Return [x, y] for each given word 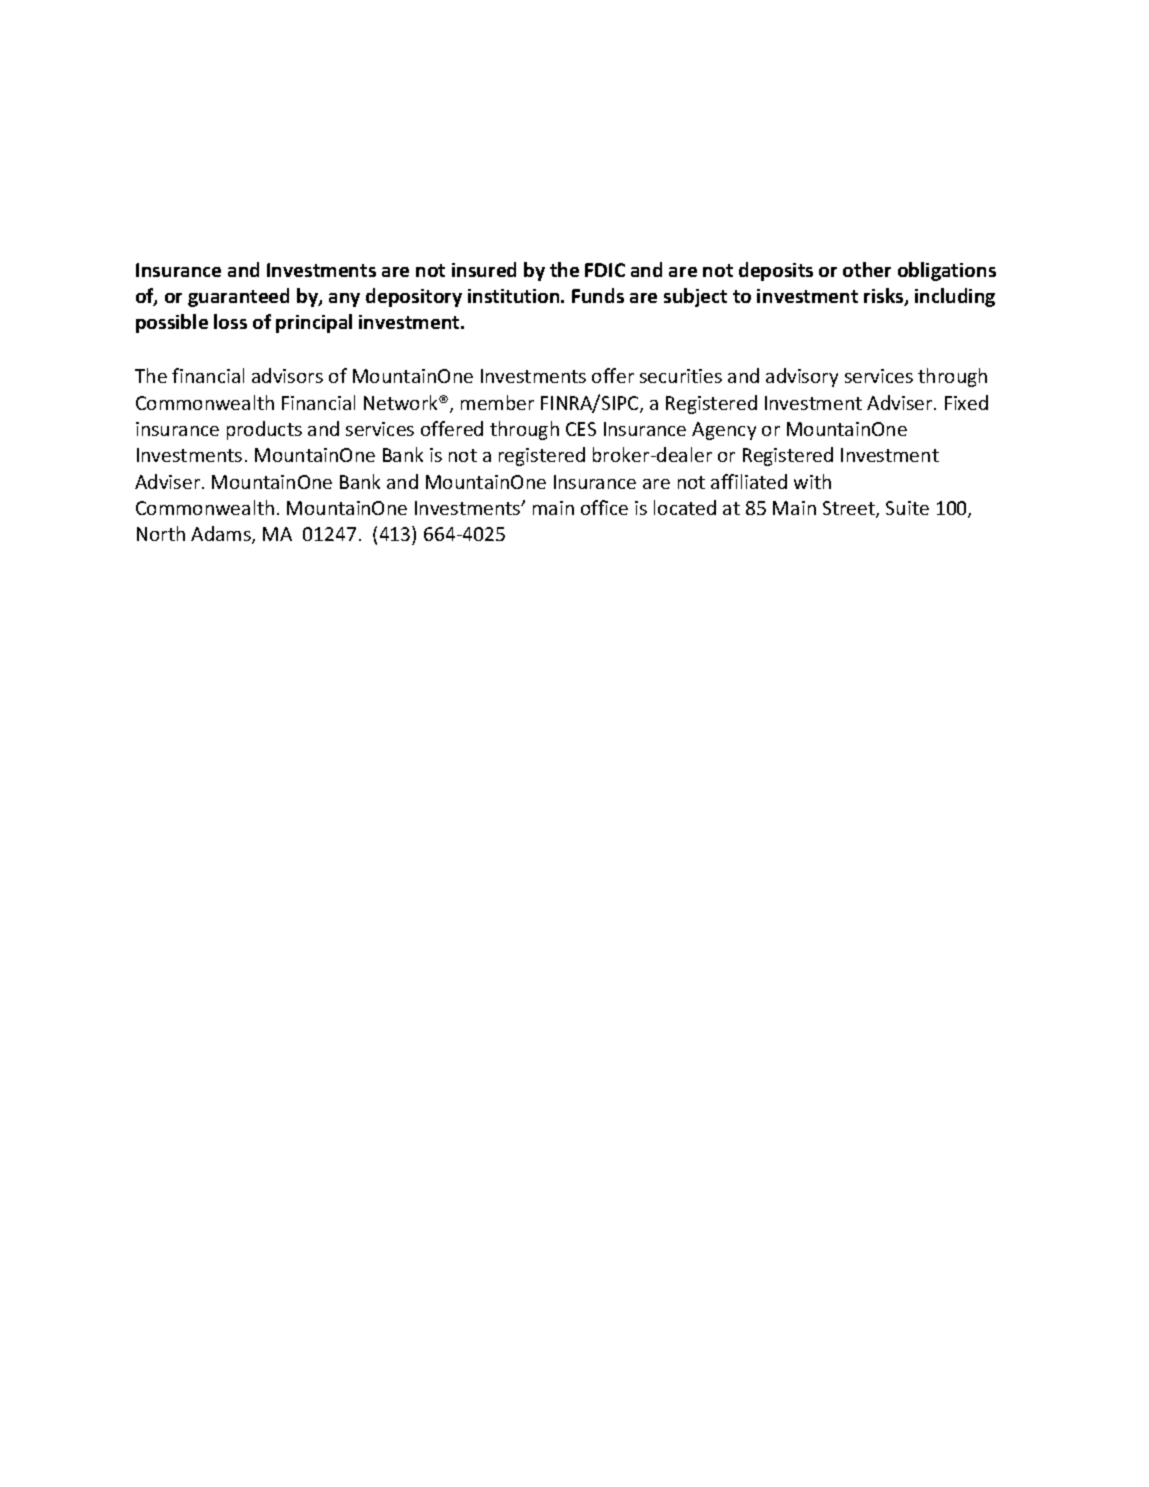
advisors [287, 375]
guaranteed [238, 297]
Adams [222, 535]
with [812, 481]
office [604, 507]
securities [681, 376]
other [867, 269]
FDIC [605, 270]
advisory [802, 377]
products [264, 430]
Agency [724, 431]
